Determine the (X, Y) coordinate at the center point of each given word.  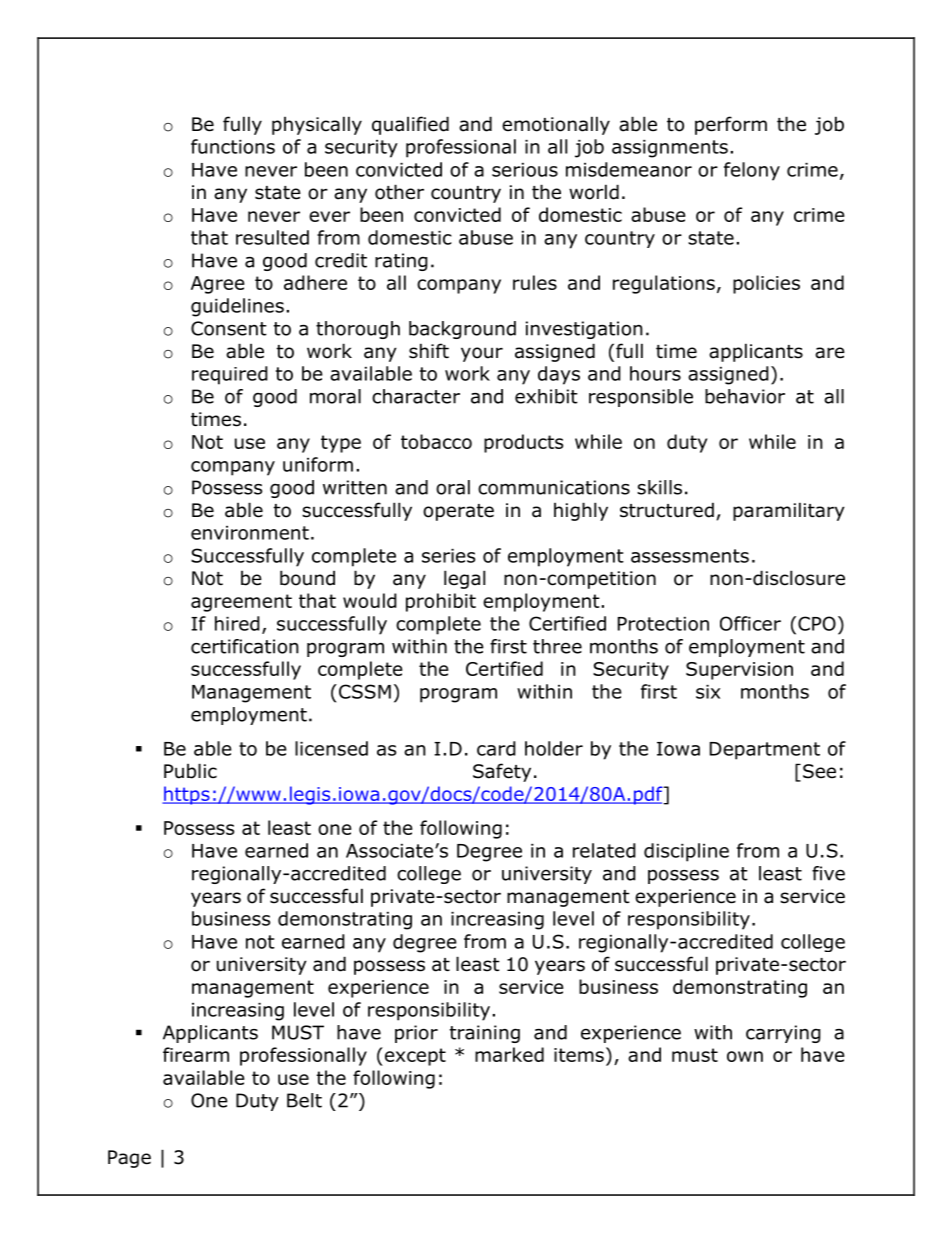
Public (190, 771)
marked (509, 1054)
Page (129, 1159)
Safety (502, 772)
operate (458, 512)
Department (765, 751)
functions (233, 146)
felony (752, 171)
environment (250, 533)
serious (525, 170)
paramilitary (789, 511)
